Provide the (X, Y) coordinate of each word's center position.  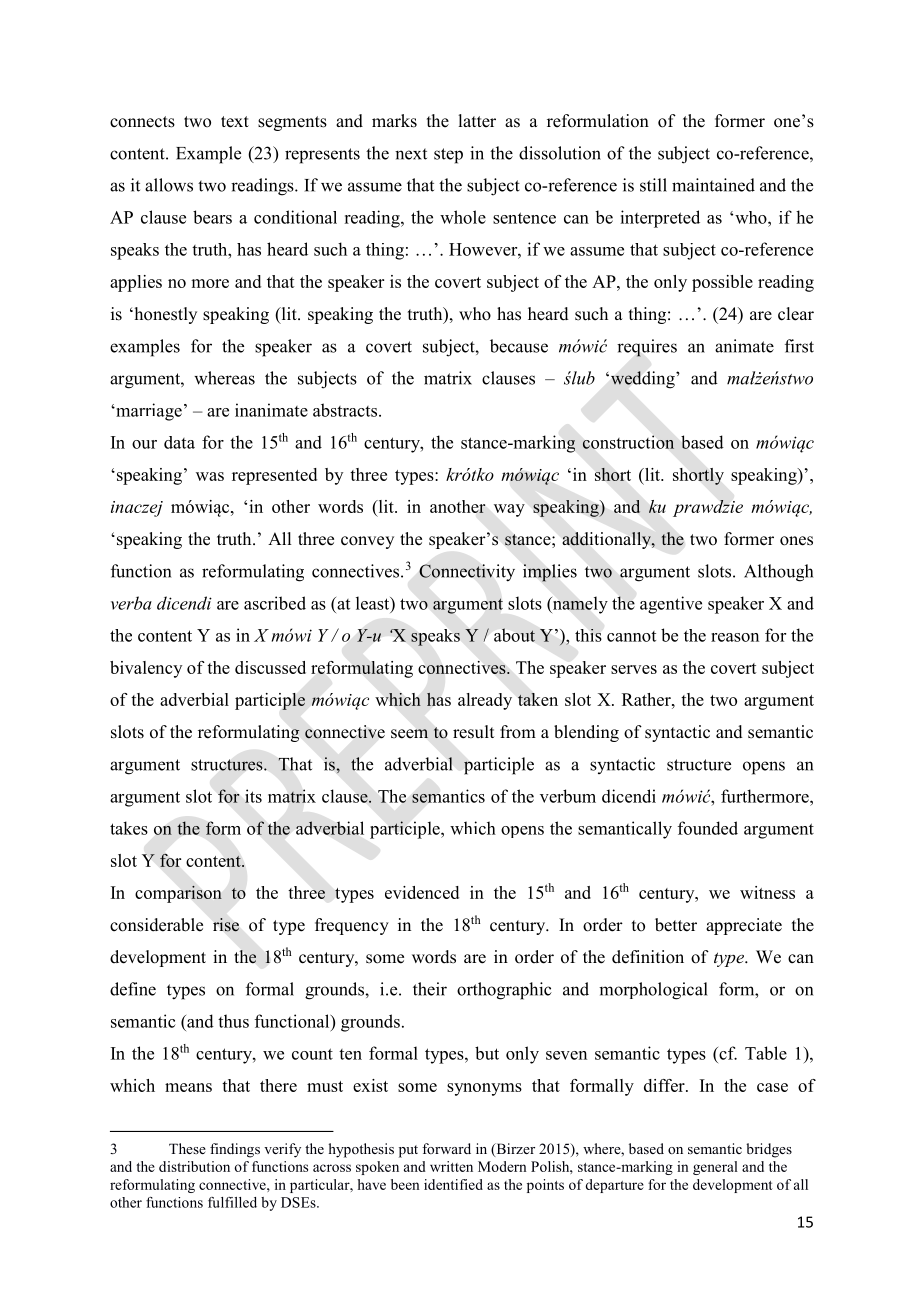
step (448, 156)
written (451, 1166)
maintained (713, 185)
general (715, 1168)
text (235, 122)
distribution (194, 1166)
